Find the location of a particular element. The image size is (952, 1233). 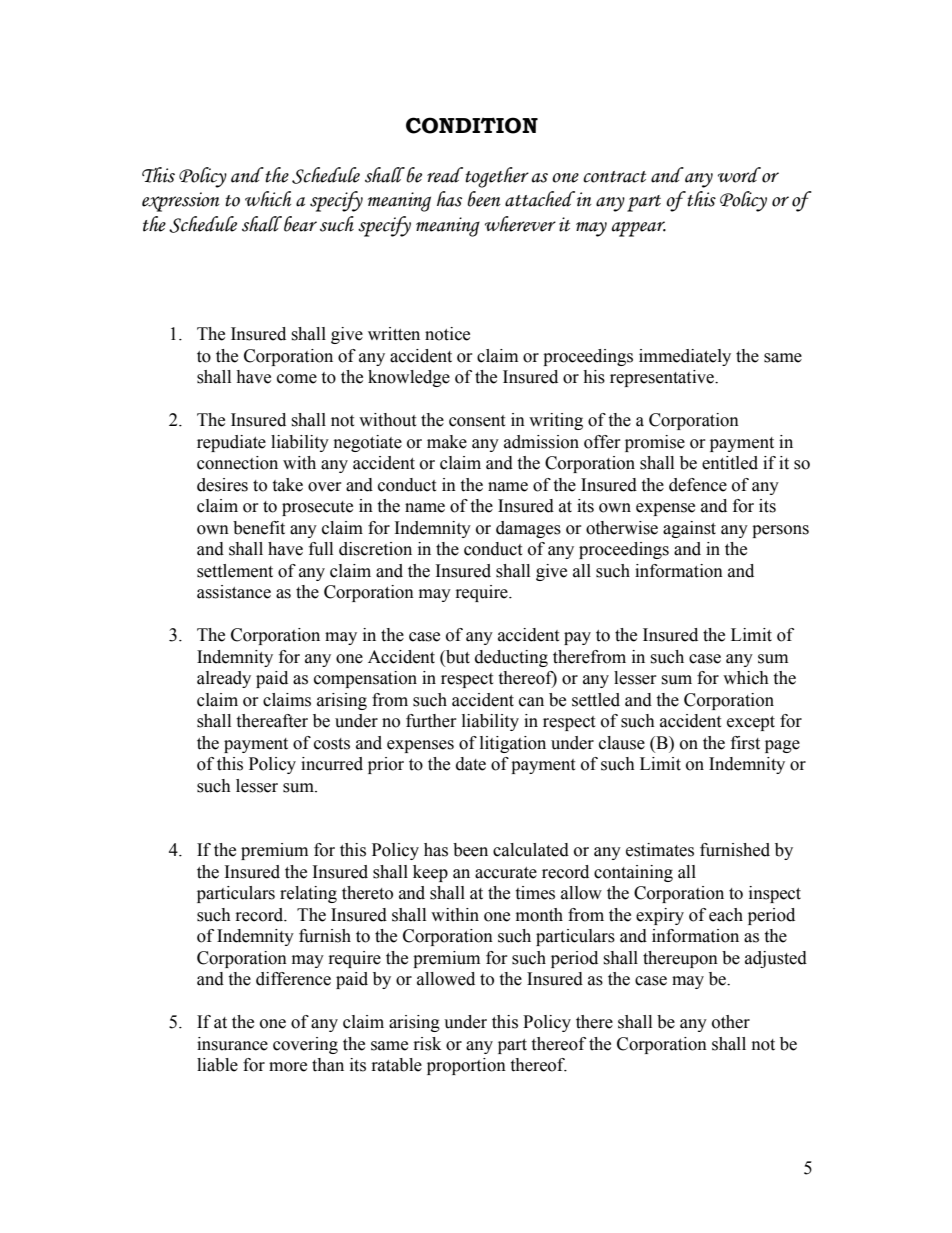

benefit is located at coordinates (259, 528).
